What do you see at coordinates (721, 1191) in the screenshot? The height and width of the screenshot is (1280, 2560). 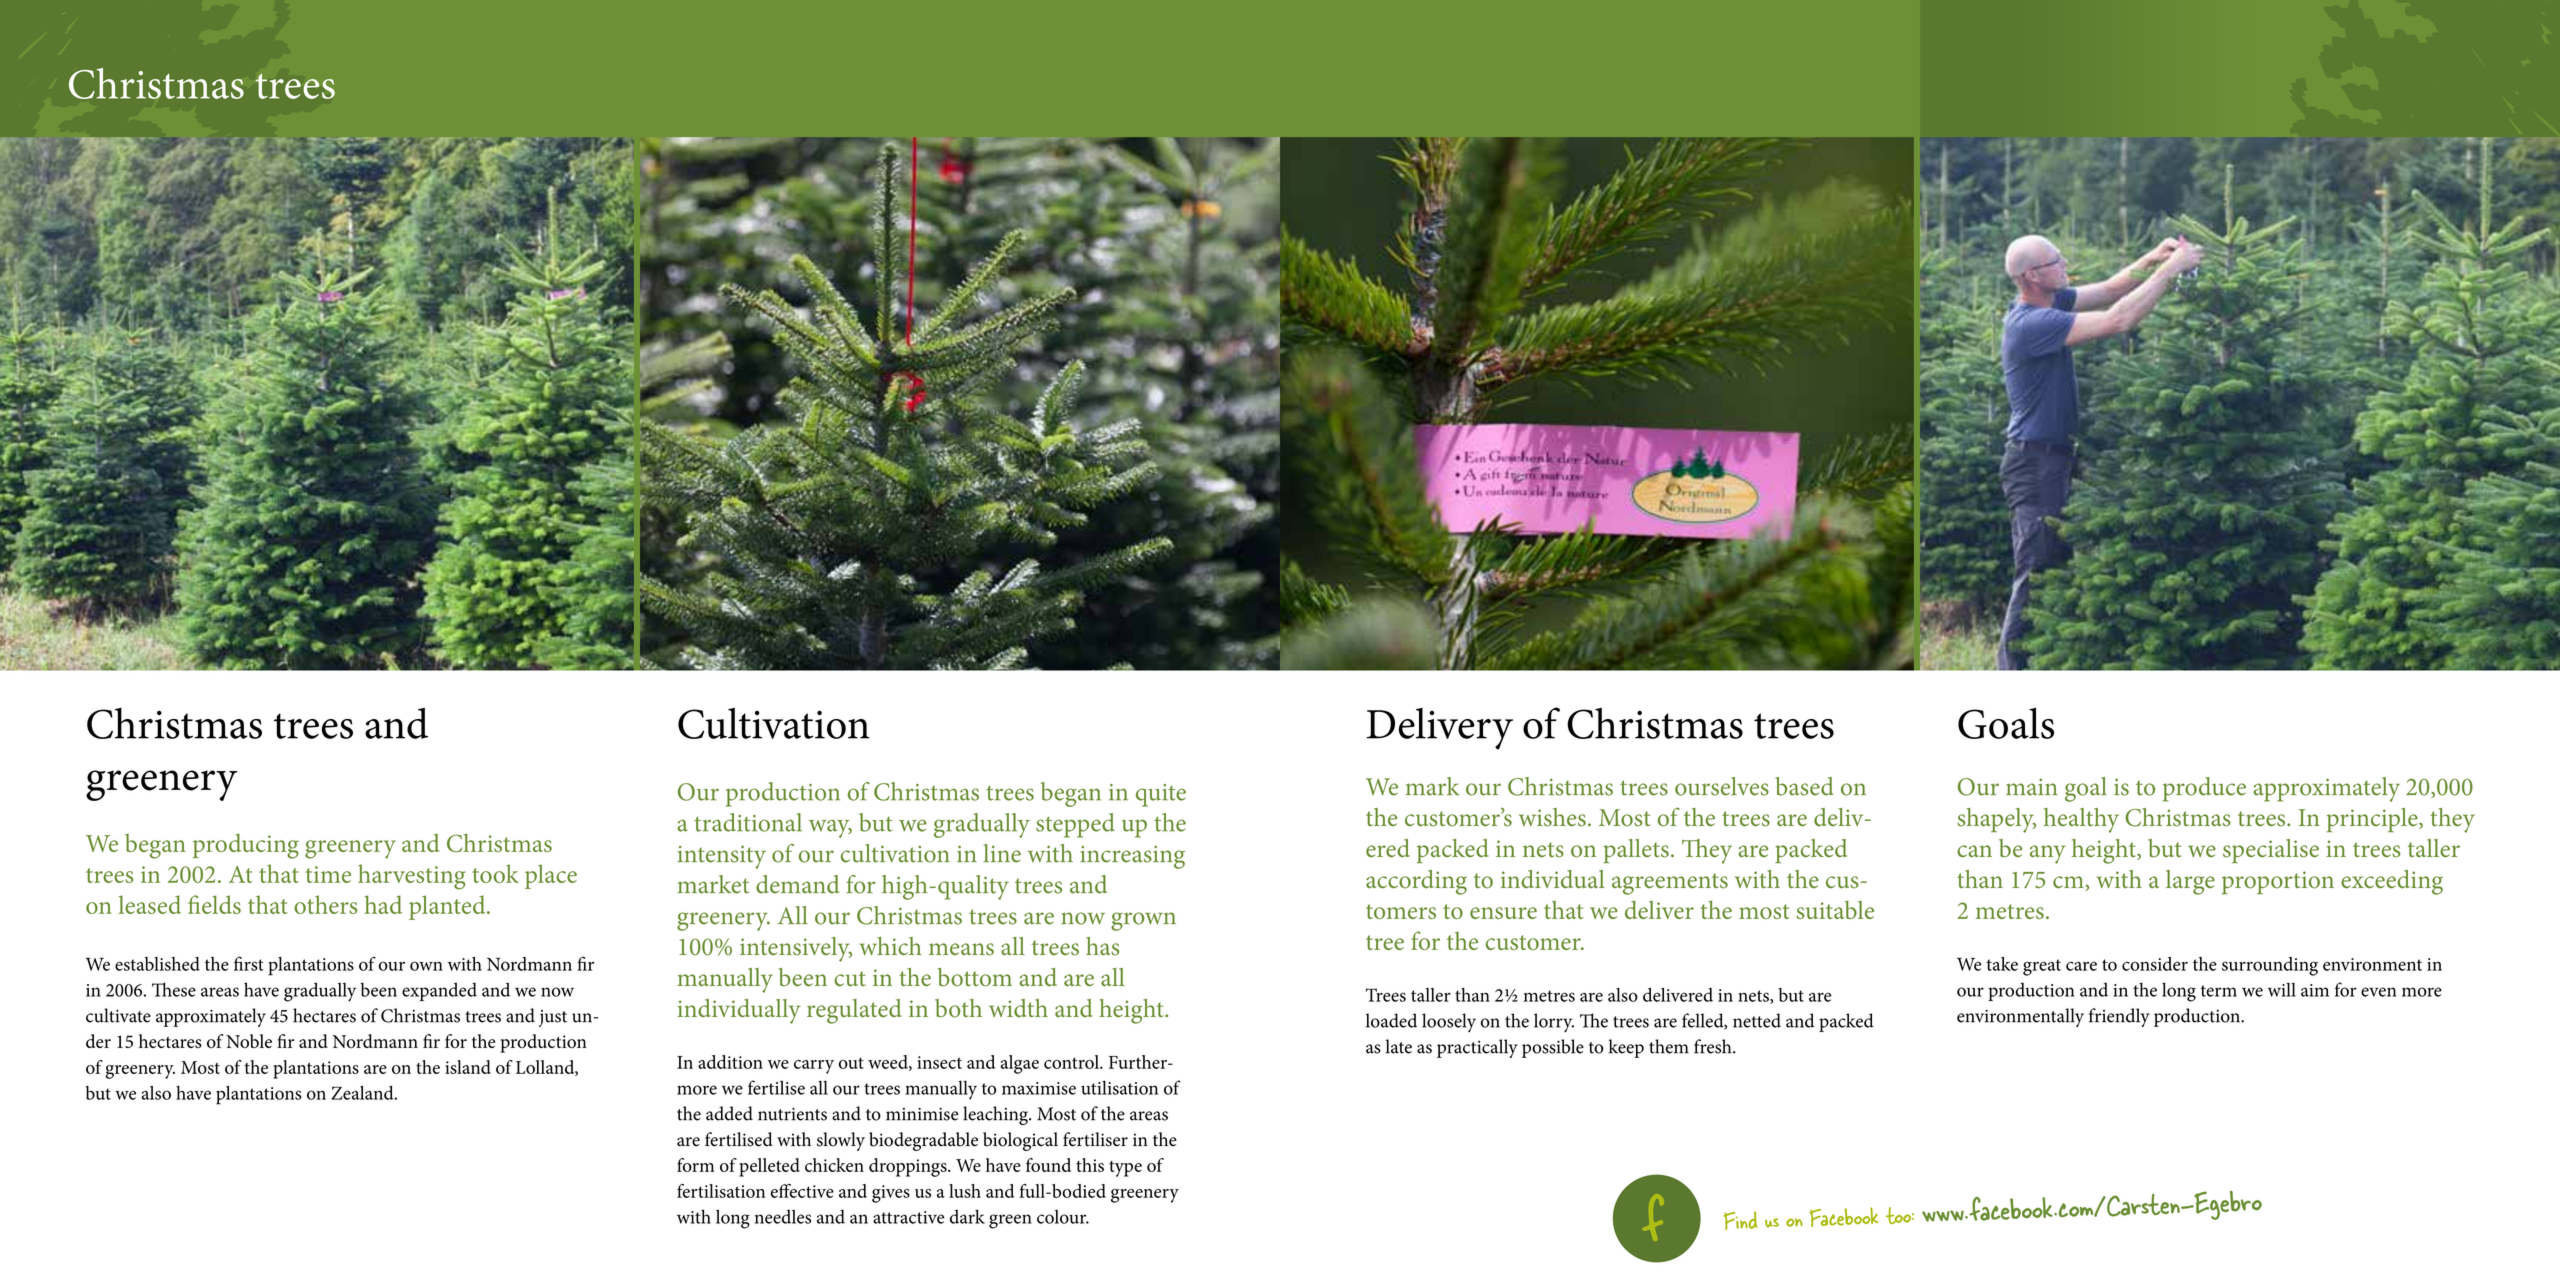 I see `fertilisation` at bounding box center [721, 1191].
